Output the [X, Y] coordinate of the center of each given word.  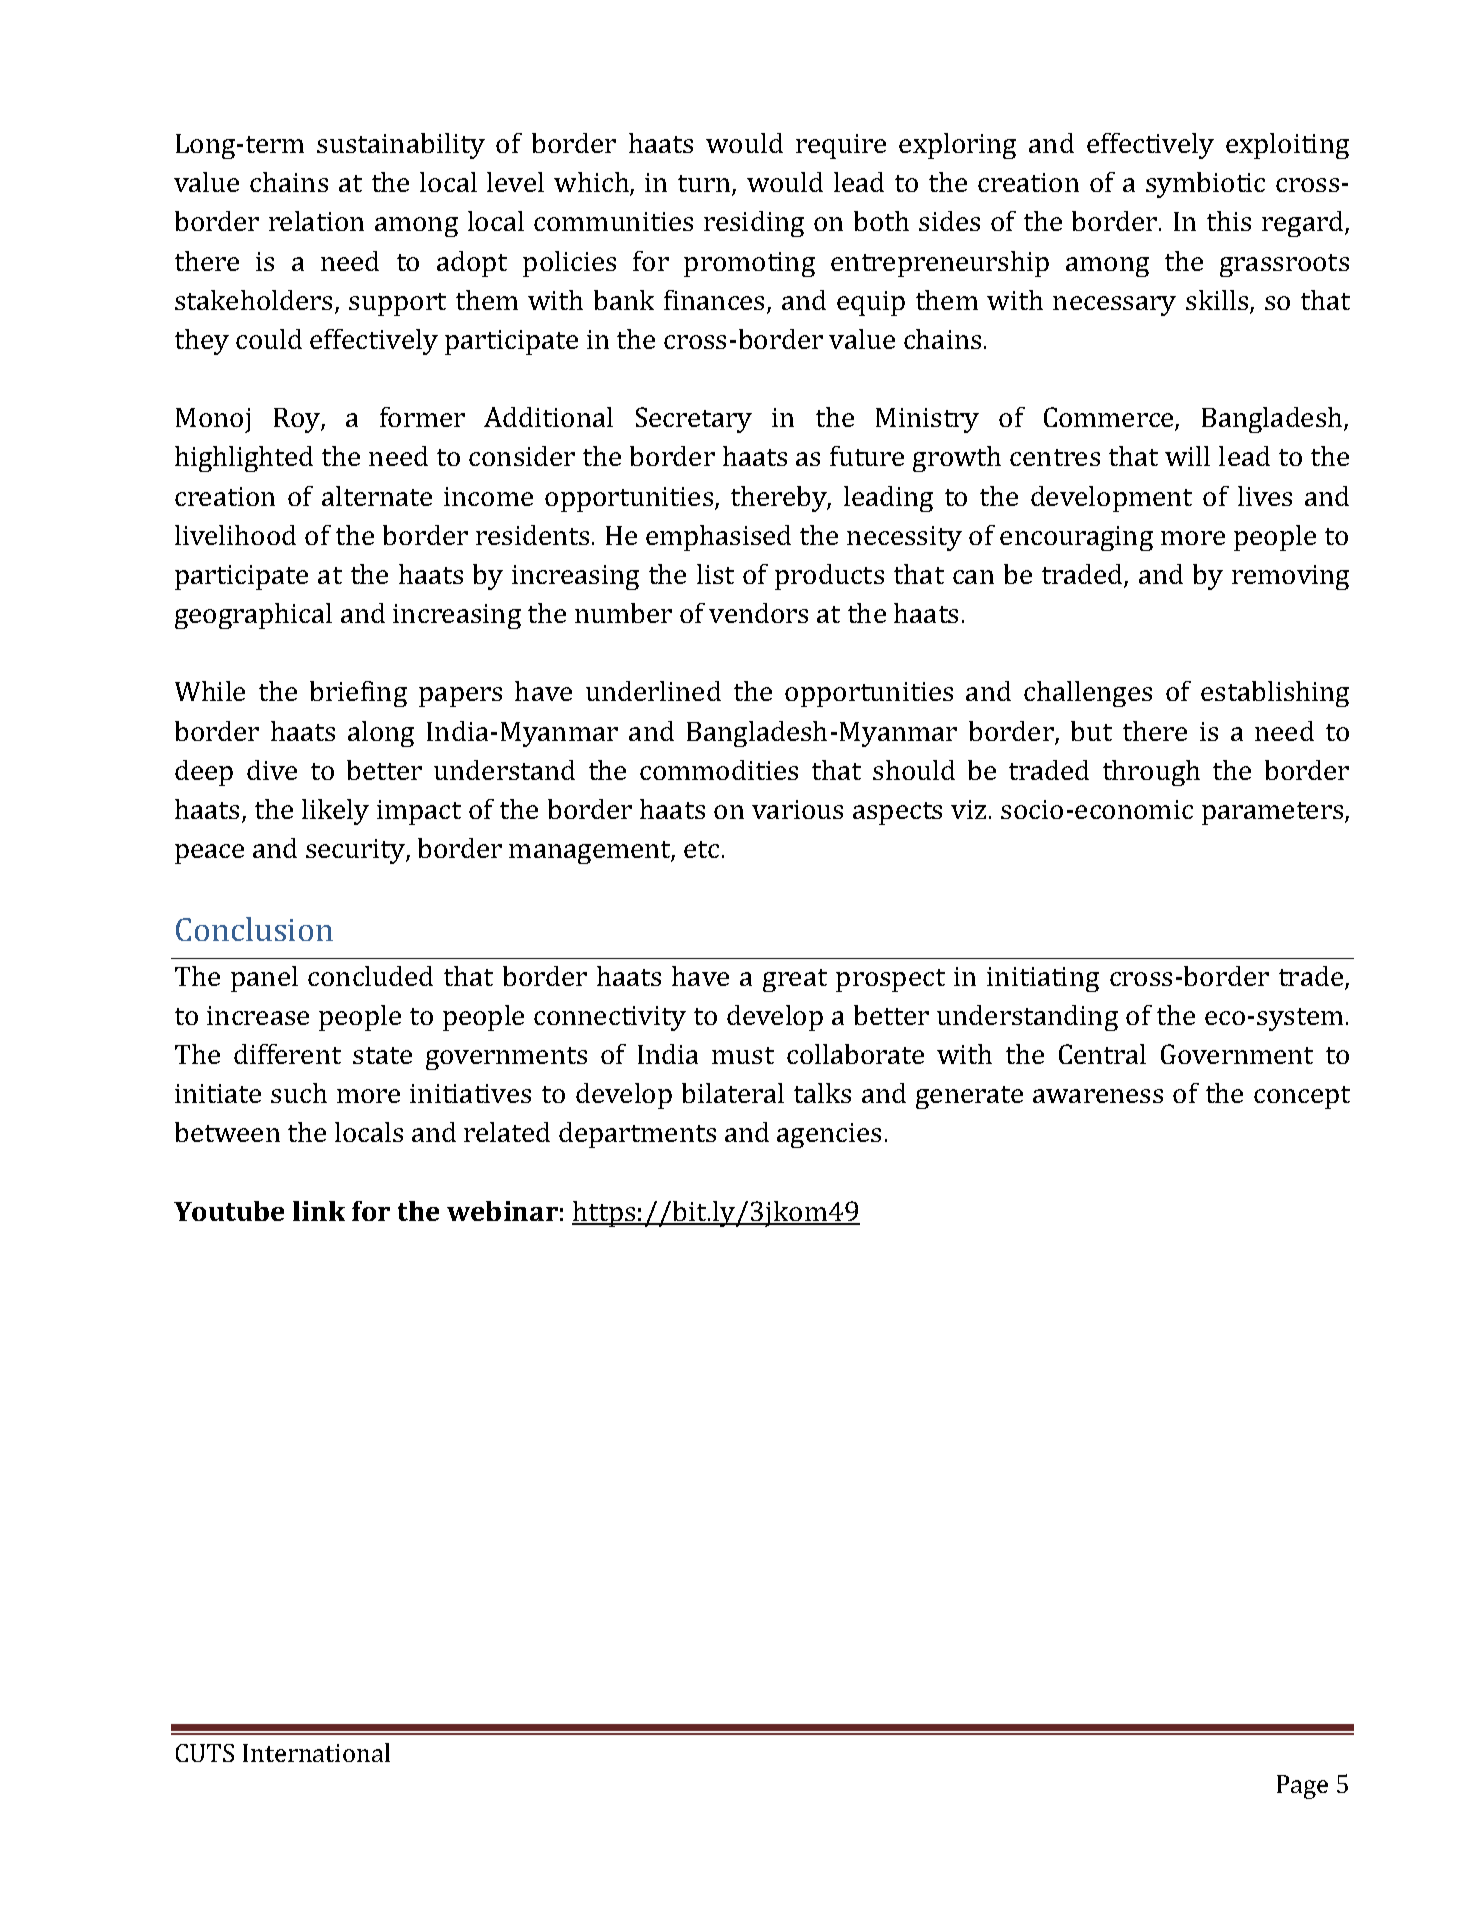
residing [754, 224]
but [1091, 731]
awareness [1098, 1096]
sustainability [401, 146]
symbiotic [1205, 185]
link [319, 1211]
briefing [358, 694]
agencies [829, 1135]
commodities [719, 770]
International [316, 1752]
